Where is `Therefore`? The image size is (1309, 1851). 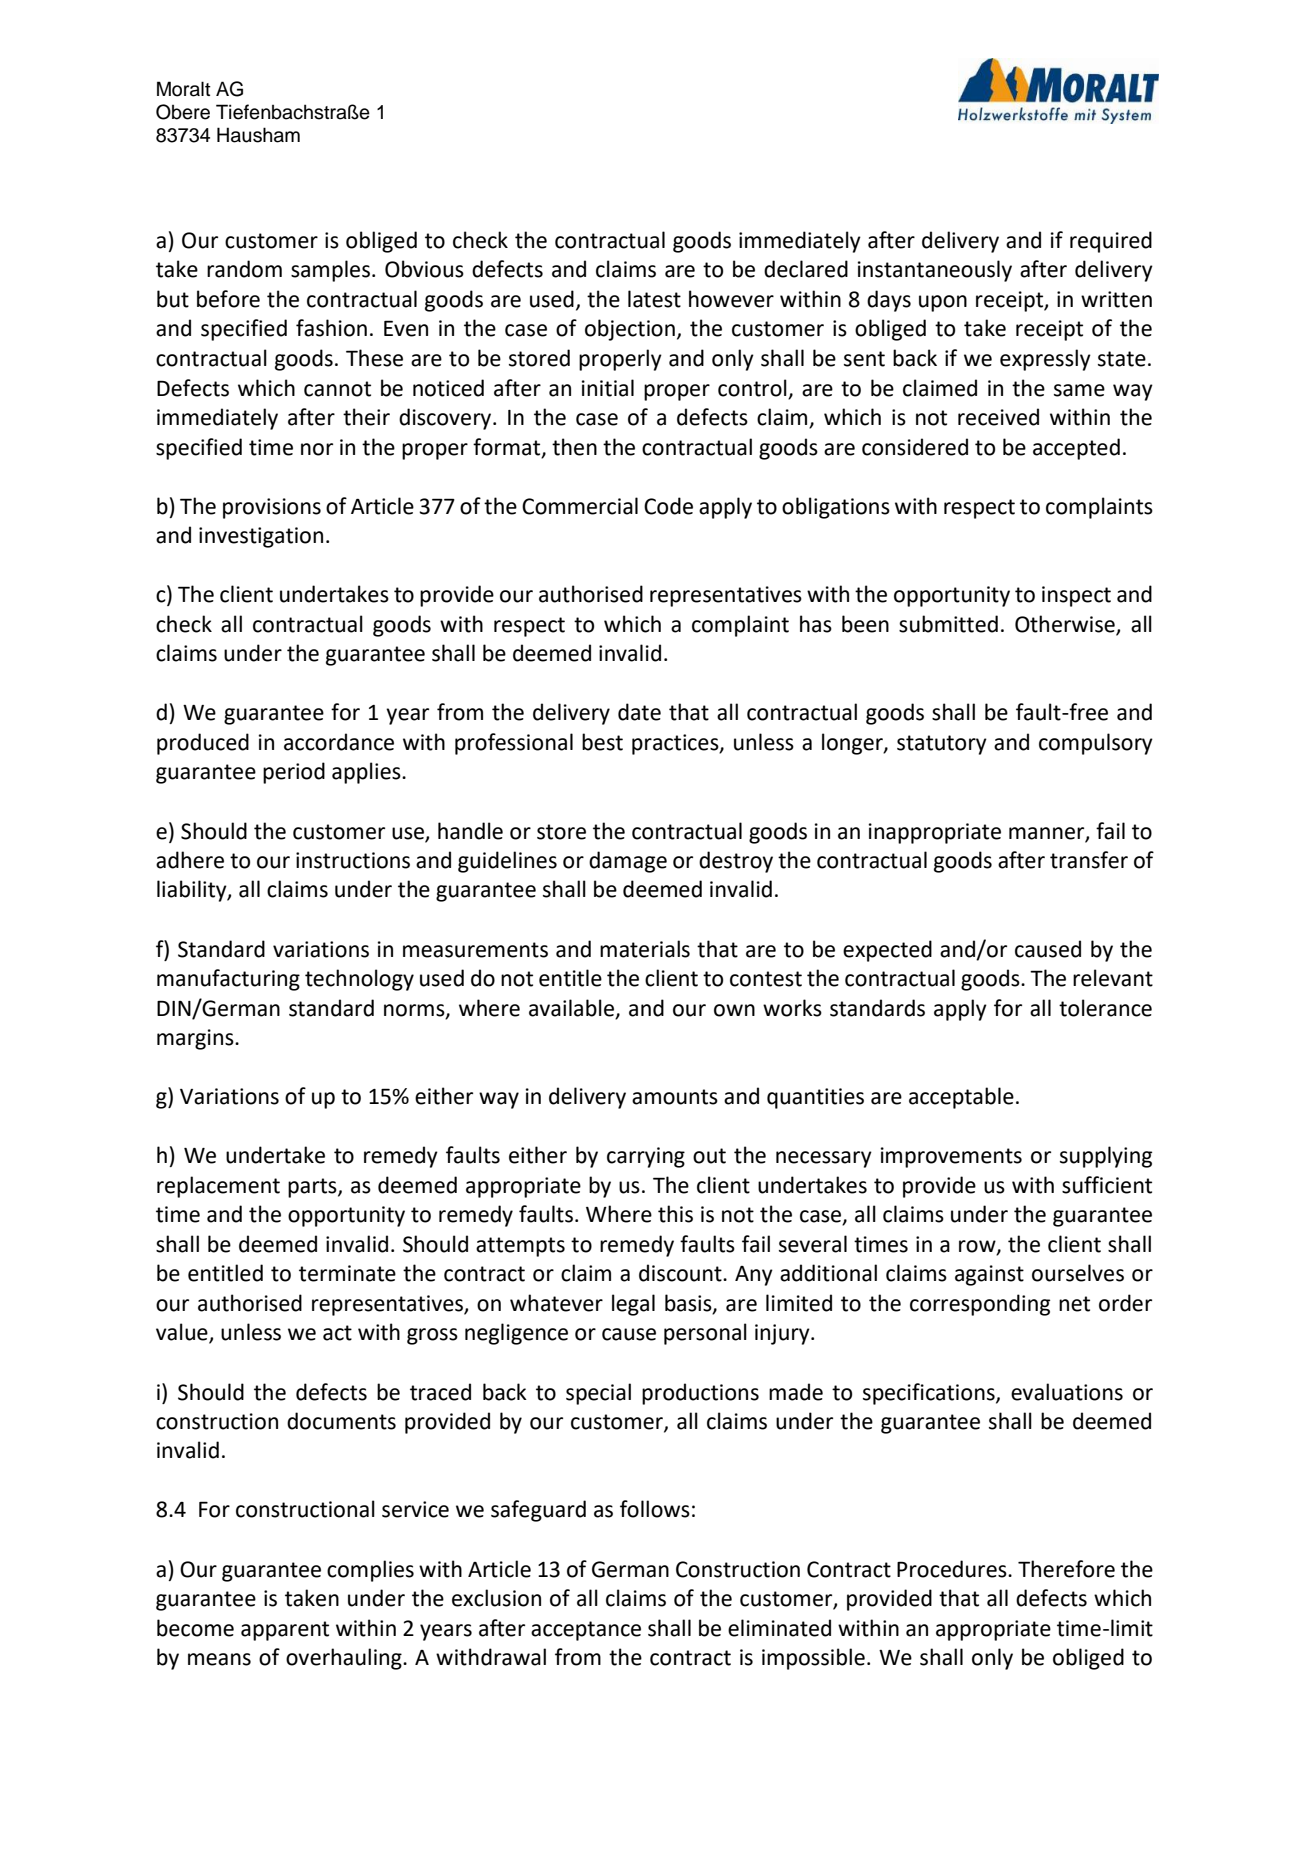
Therefore is located at coordinates (1066, 1569).
